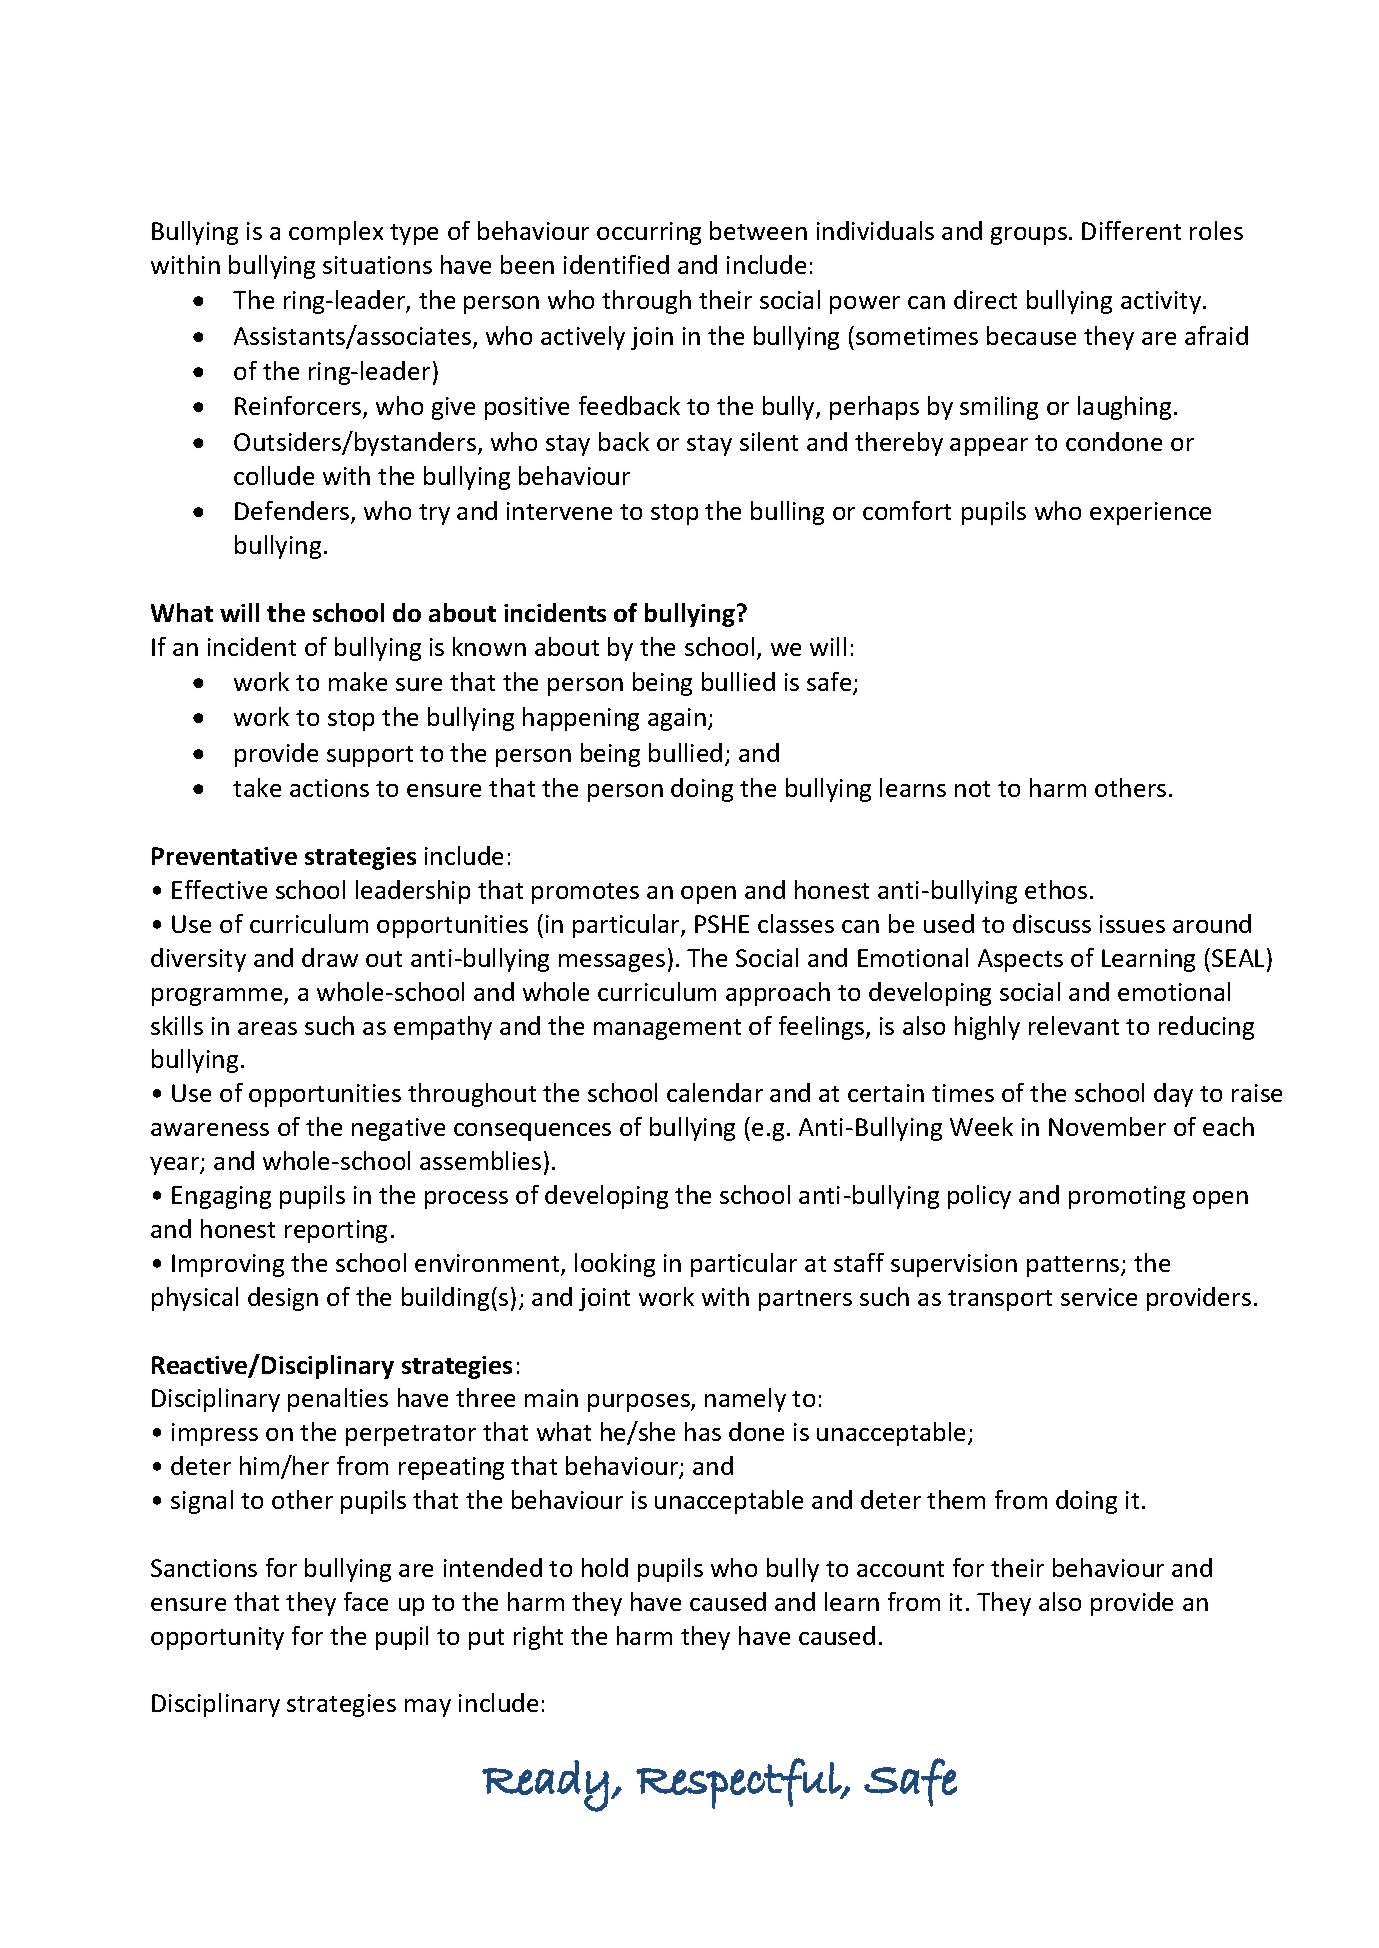 The width and height of the screenshot is (1379, 1948). Describe the element at coordinates (428, 1708) in the screenshot. I see `may` at that location.
